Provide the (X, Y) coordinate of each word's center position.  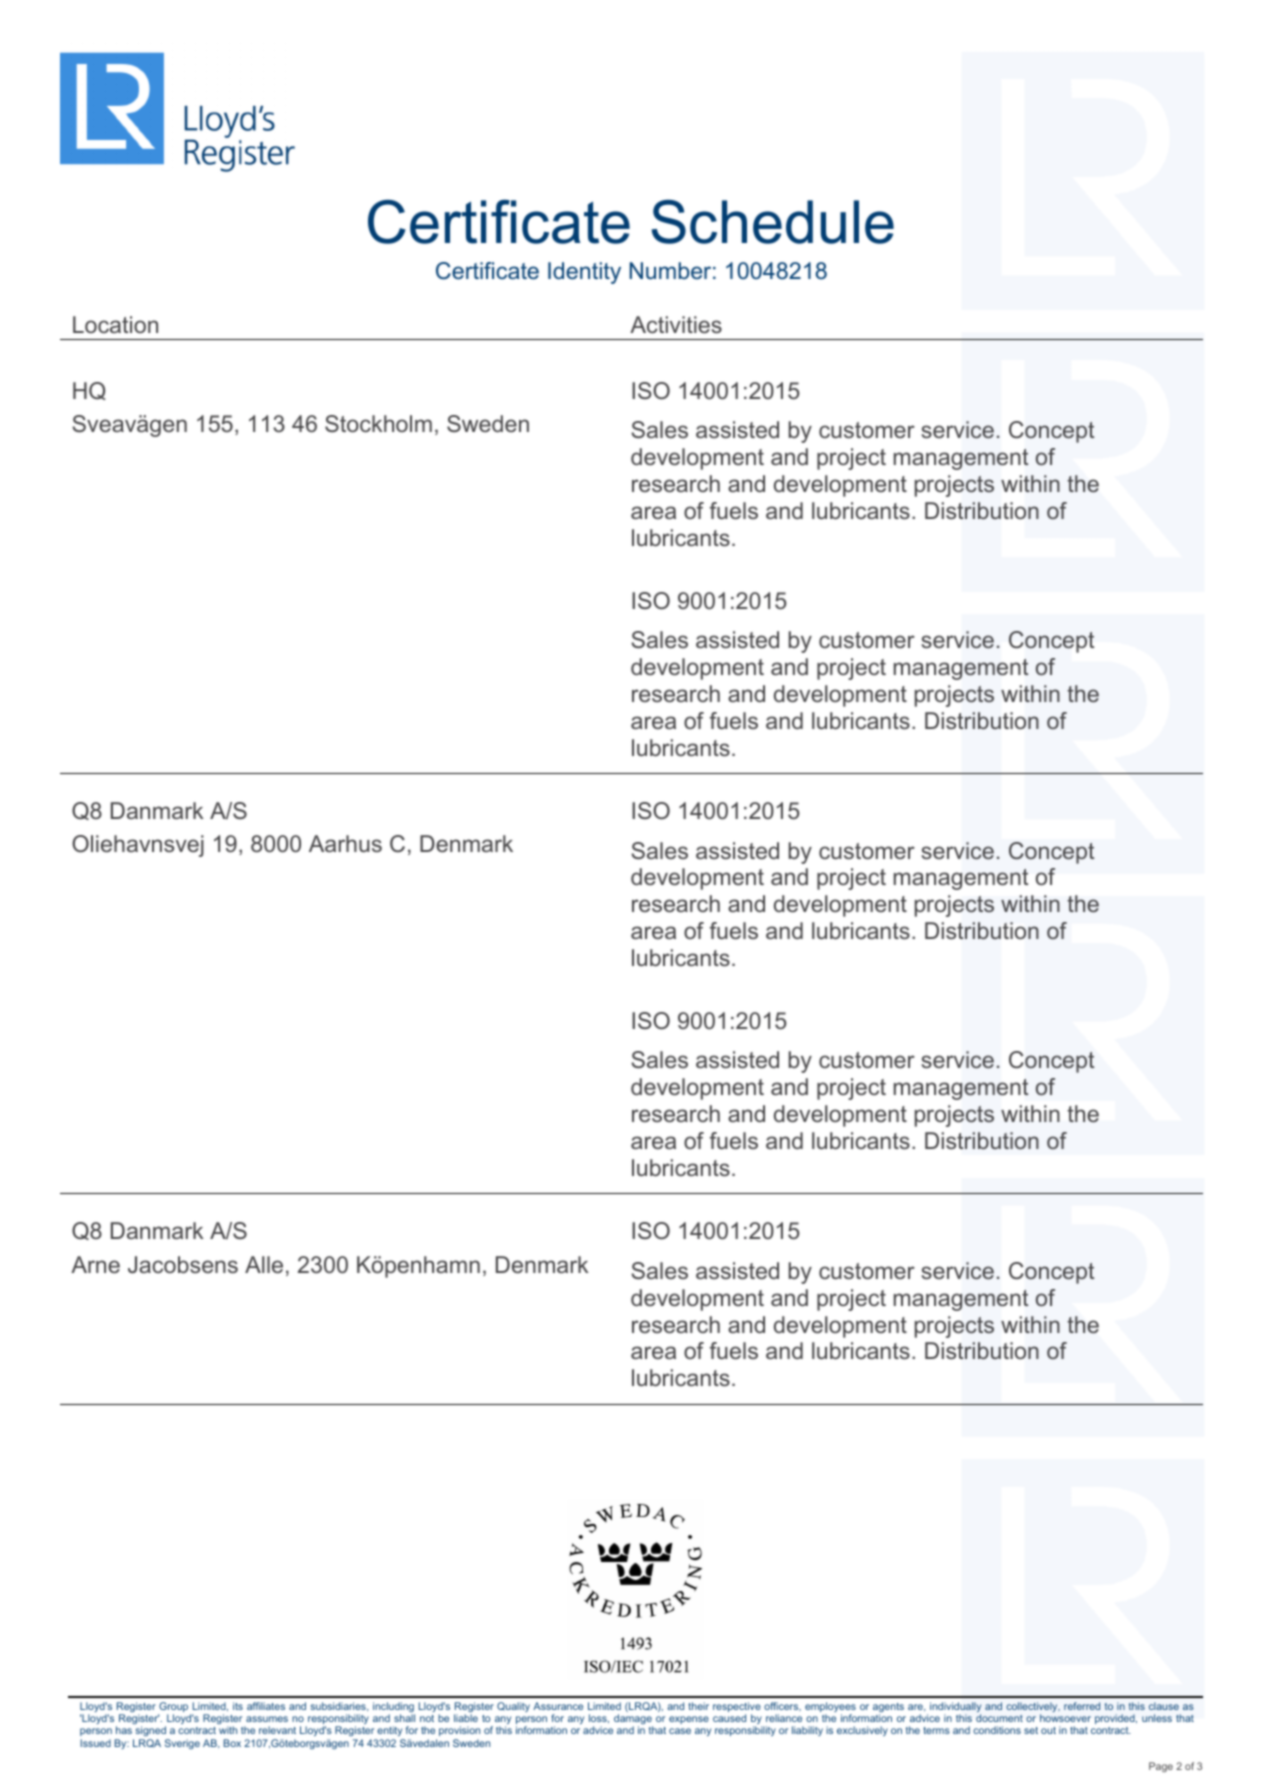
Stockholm (378, 424)
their (698, 1706)
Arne (95, 1264)
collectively (1033, 1708)
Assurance (558, 1706)
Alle (264, 1264)
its (238, 1706)
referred (1082, 1706)
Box (232, 1743)
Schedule (773, 221)
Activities (676, 324)
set (1031, 1730)
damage (633, 1720)
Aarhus (345, 843)
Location (115, 324)
